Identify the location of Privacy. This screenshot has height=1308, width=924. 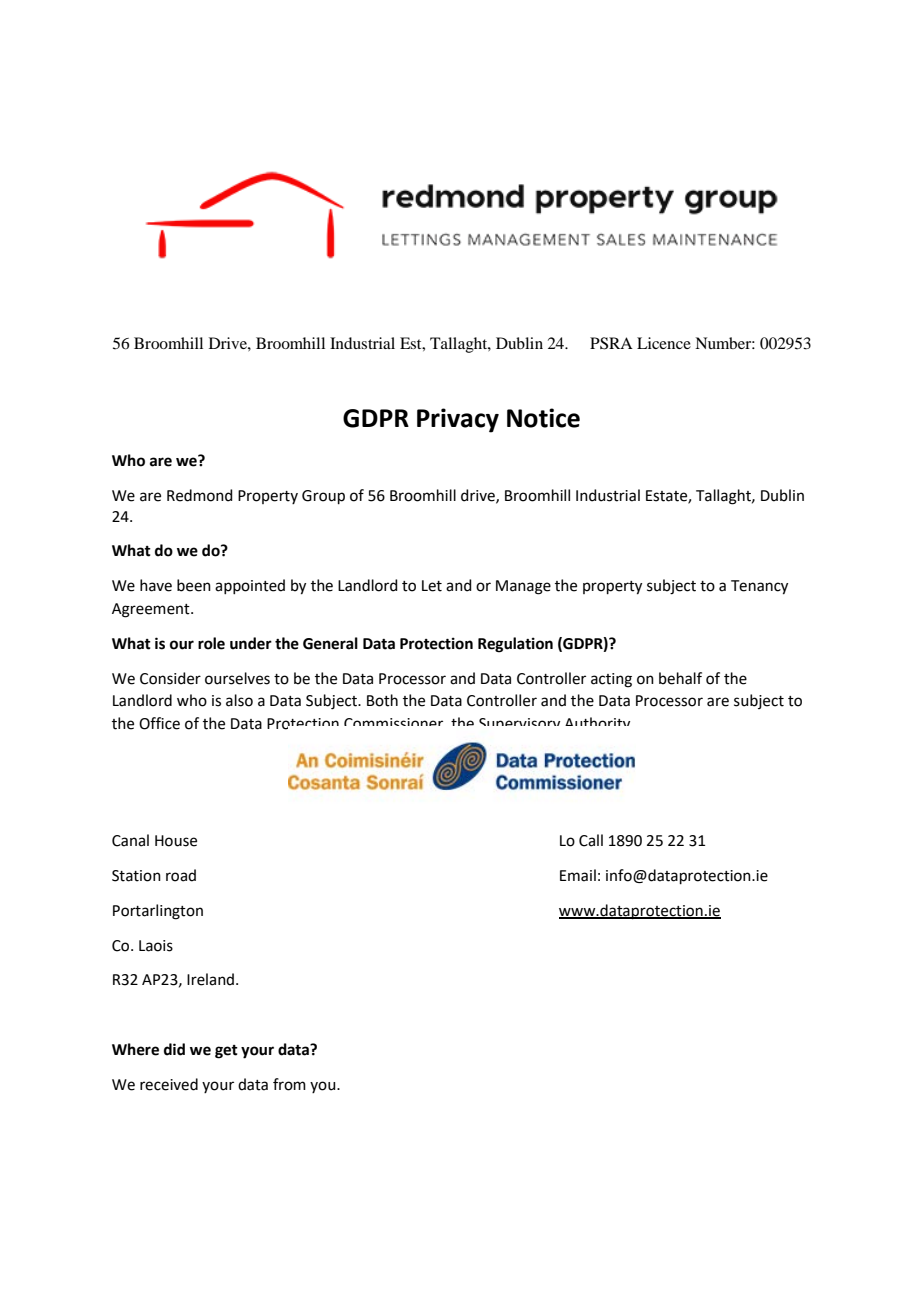
(458, 420).
